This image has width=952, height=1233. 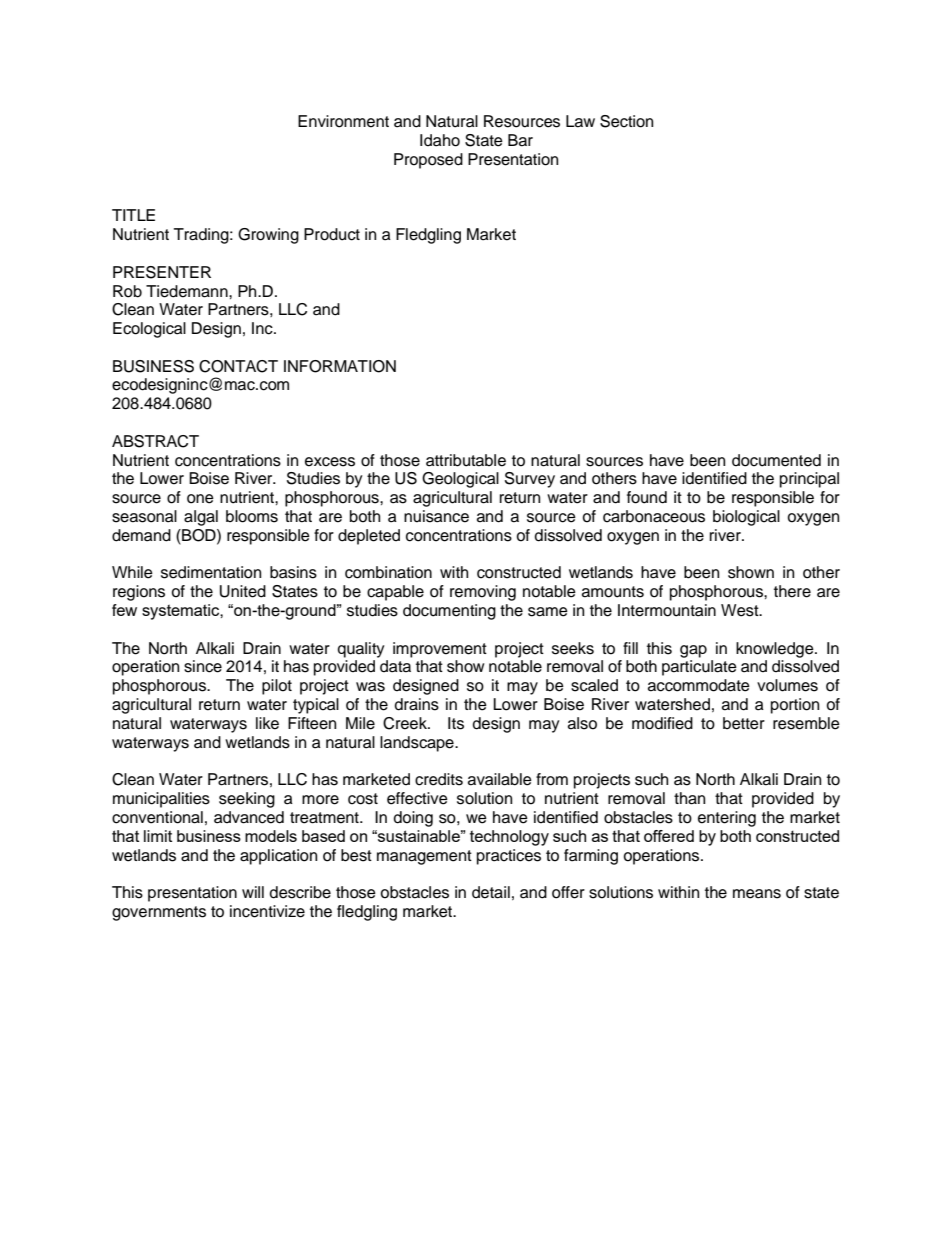 What do you see at coordinates (746, 518) in the image?
I see `biological` at bounding box center [746, 518].
